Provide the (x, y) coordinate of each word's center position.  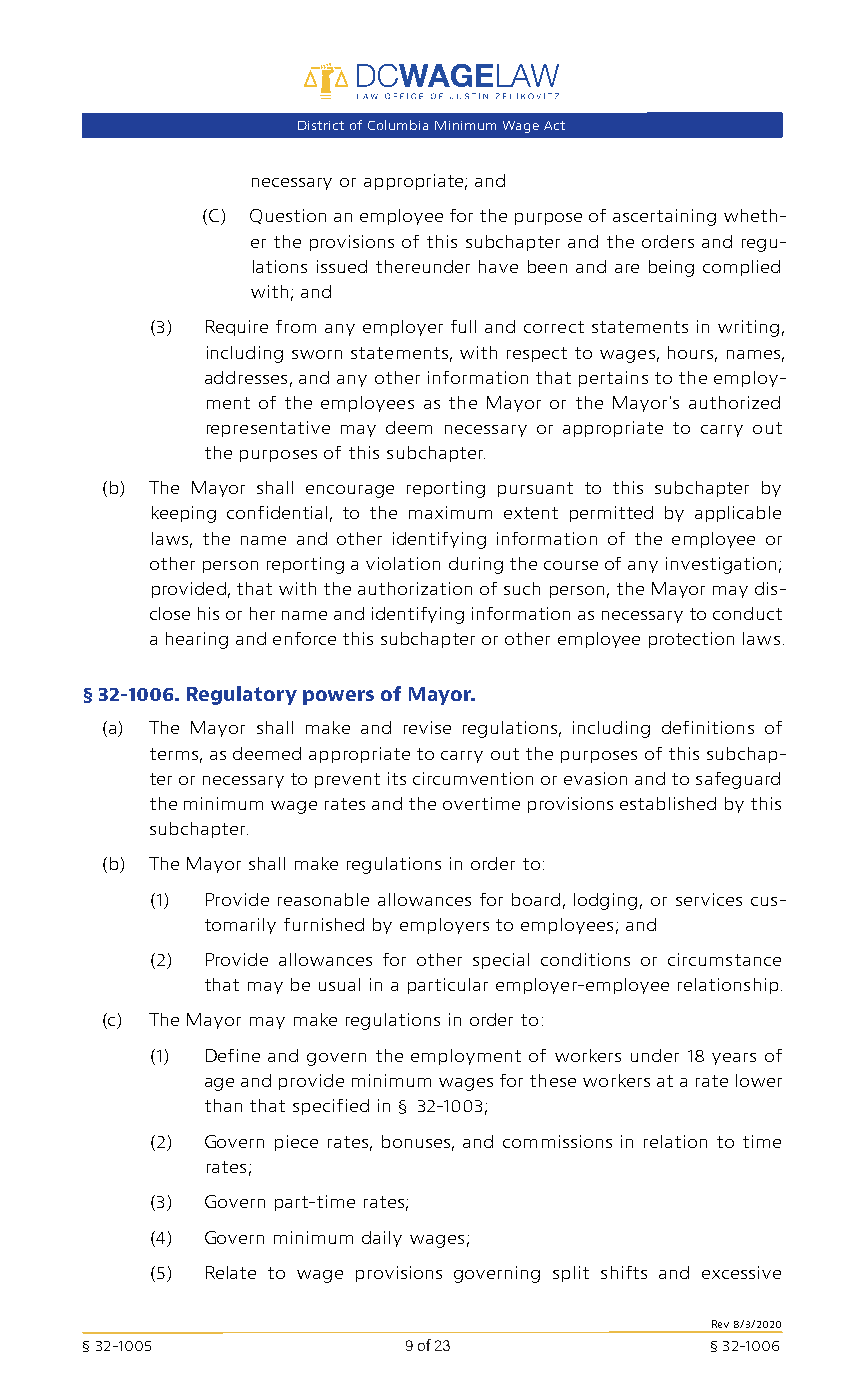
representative (268, 429)
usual (339, 984)
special (501, 961)
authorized (734, 402)
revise (427, 727)
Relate (231, 1272)
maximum (450, 512)
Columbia (398, 125)
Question (288, 216)
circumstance (724, 959)
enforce (304, 638)
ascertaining (664, 217)
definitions (708, 727)
